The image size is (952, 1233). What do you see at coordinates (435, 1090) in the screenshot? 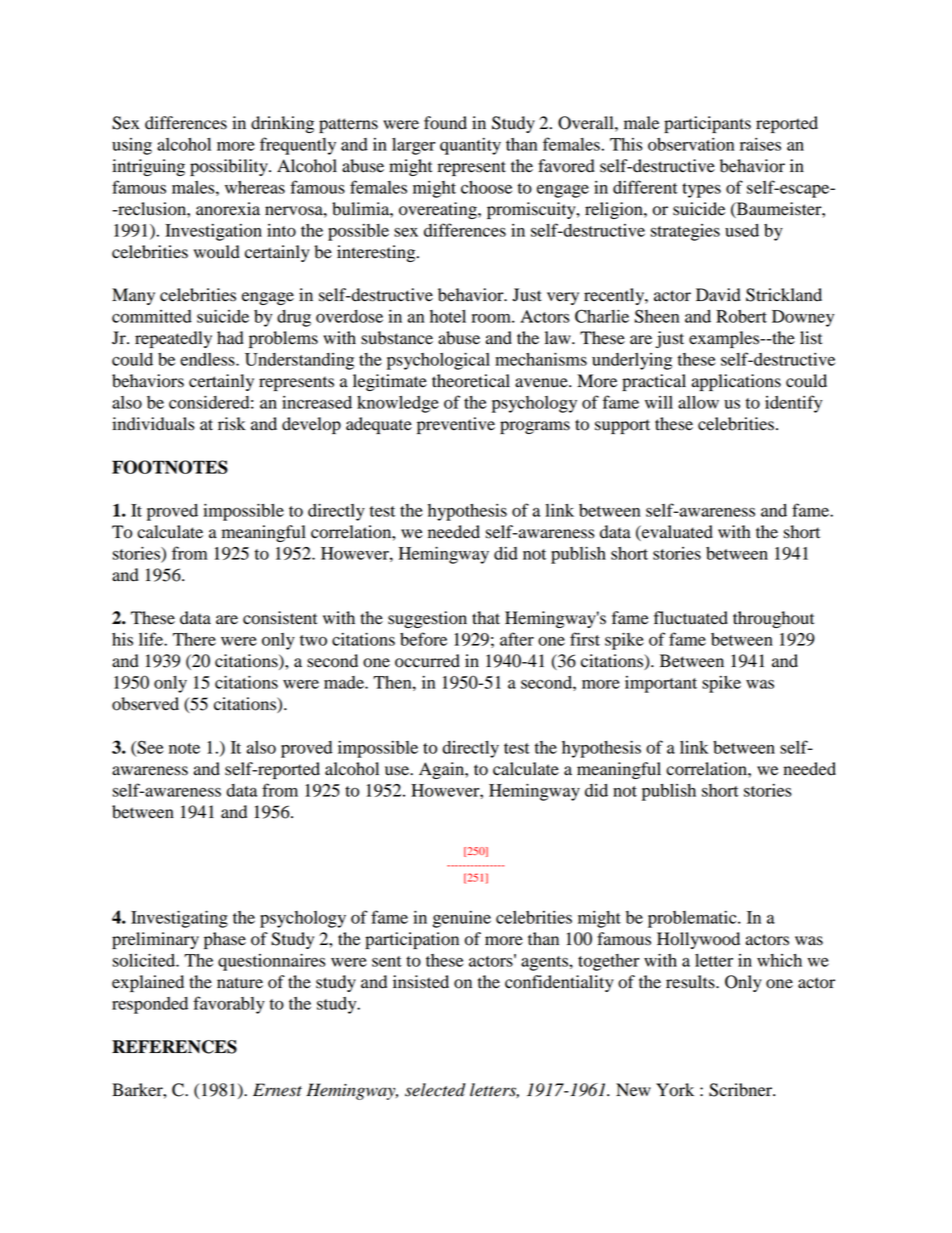
I see `selected` at bounding box center [435, 1090].
